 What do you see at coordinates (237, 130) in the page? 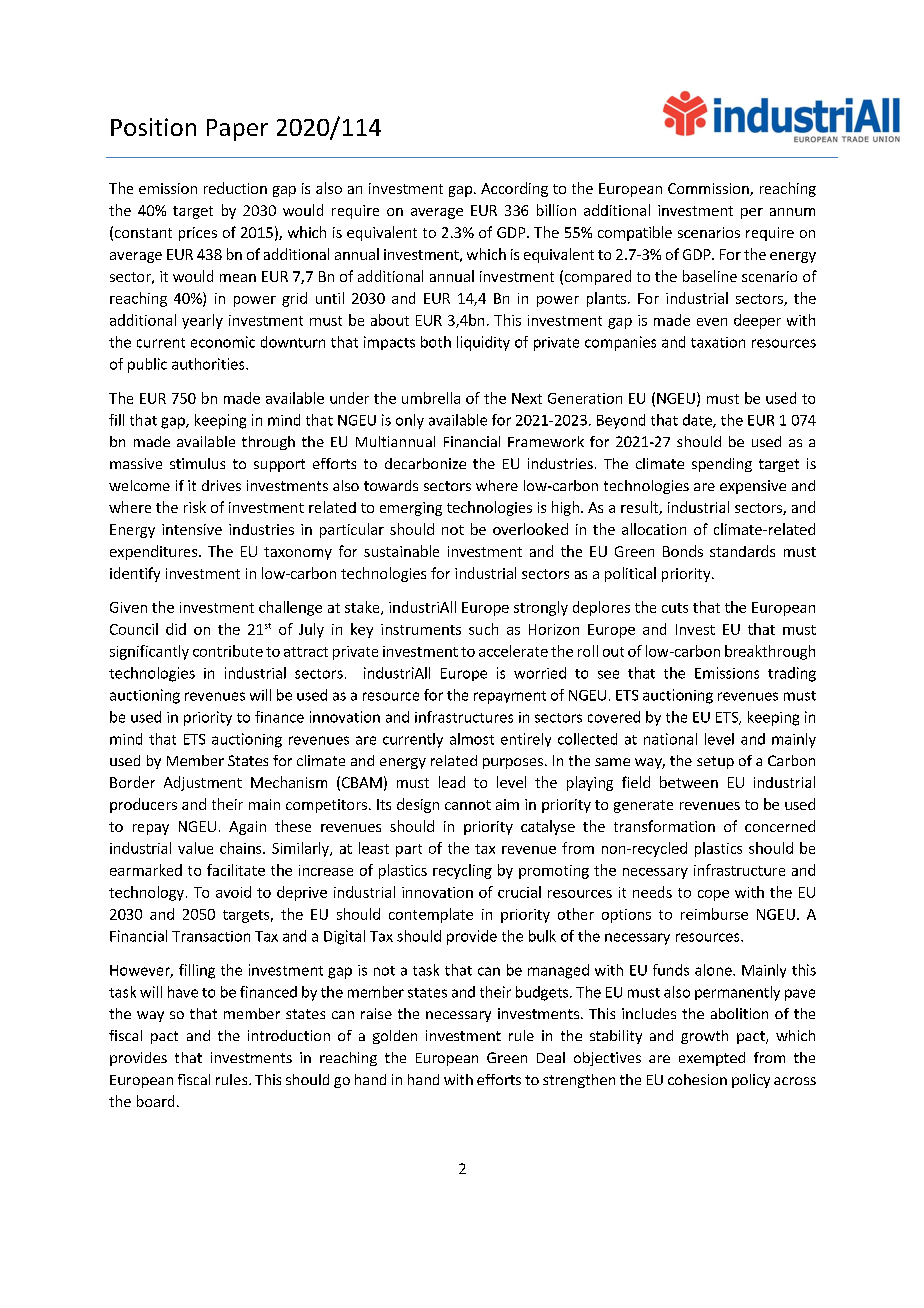
I see `Paper` at bounding box center [237, 130].
